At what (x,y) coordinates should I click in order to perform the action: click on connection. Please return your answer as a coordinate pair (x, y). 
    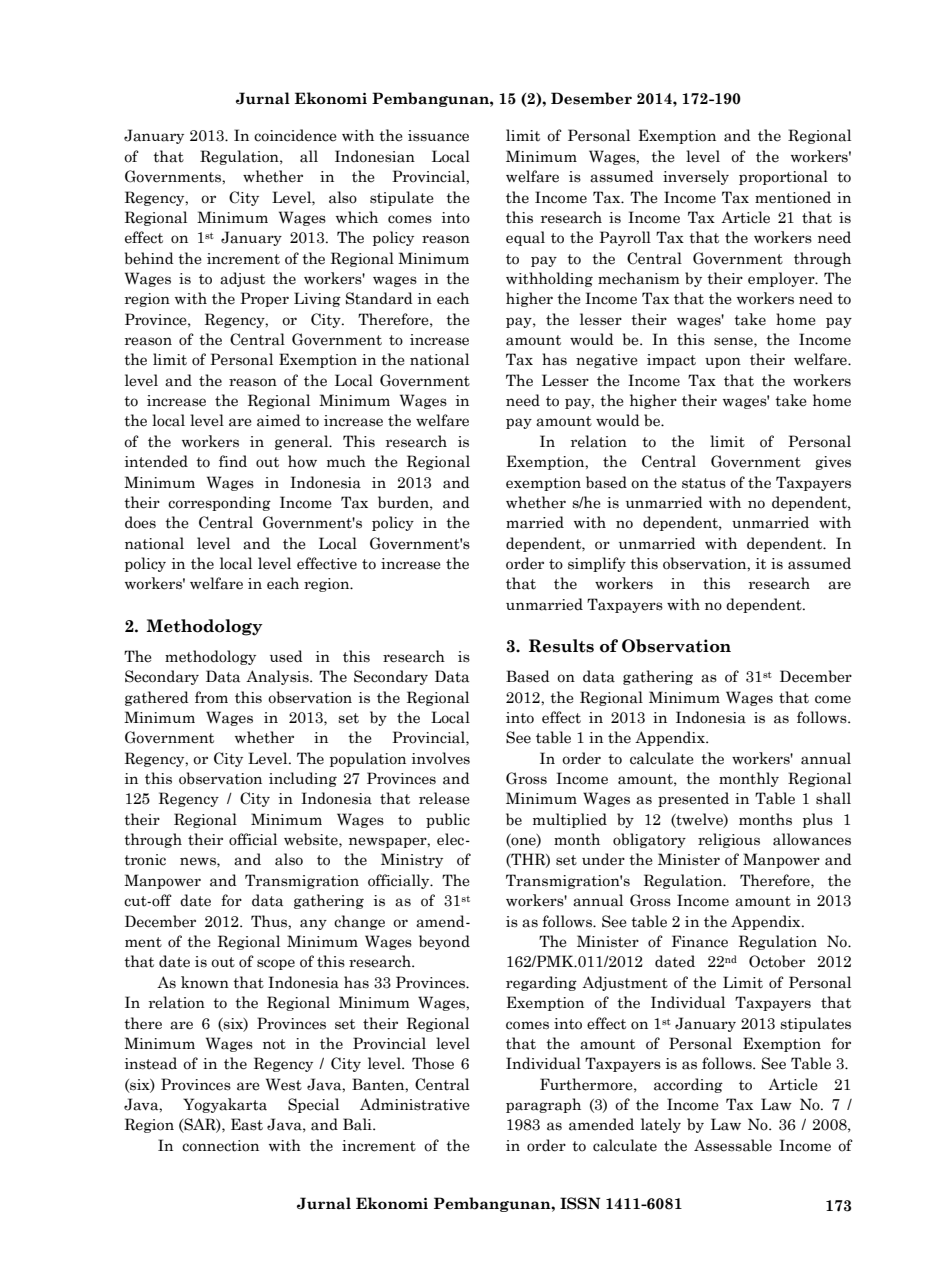
    Looking at the image, I should click on (220, 1146).
